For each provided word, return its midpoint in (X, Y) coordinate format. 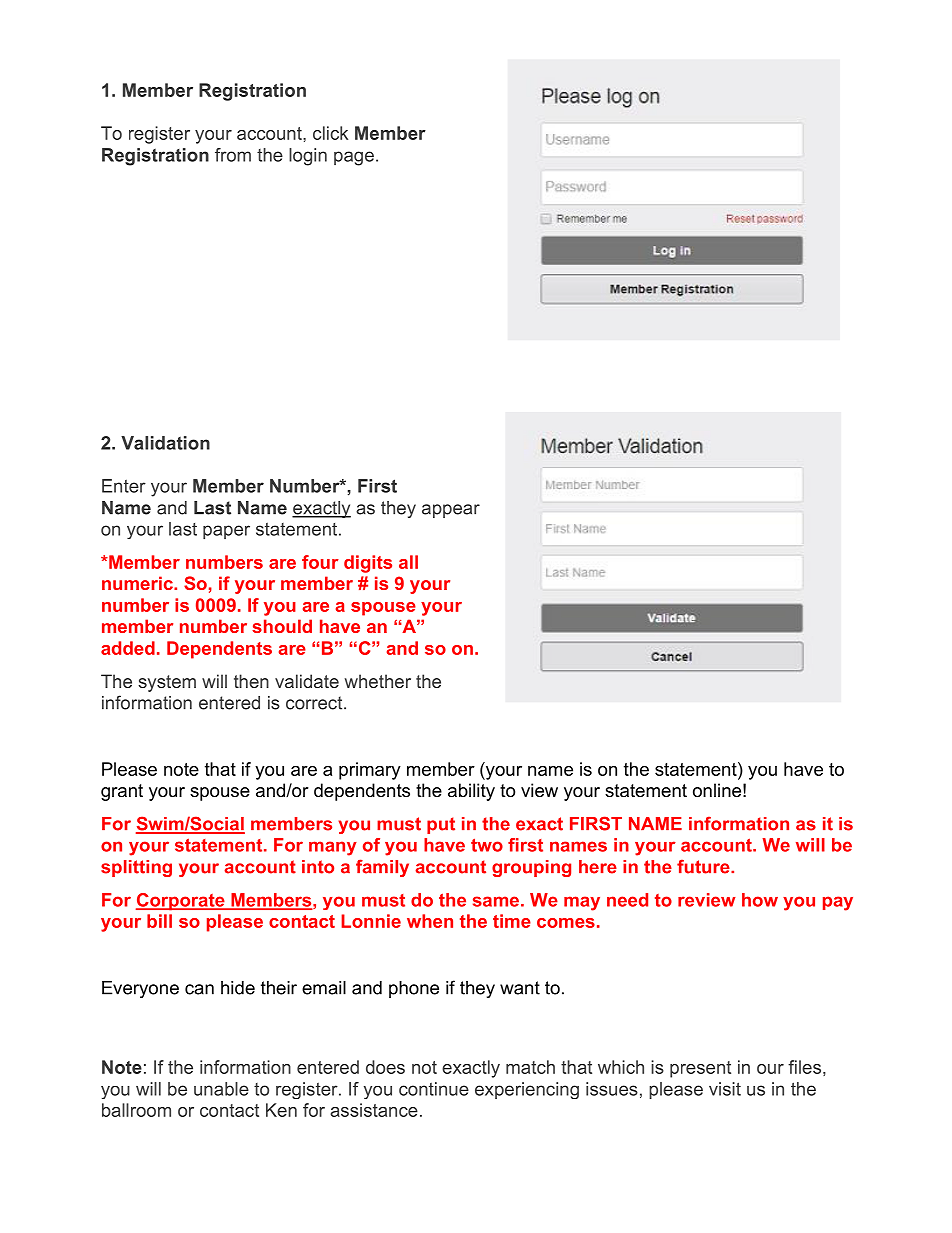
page (354, 158)
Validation (165, 443)
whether (378, 681)
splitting (136, 868)
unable (221, 1089)
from (233, 155)
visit (725, 1089)
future (704, 866)
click (330, 133)
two (487, 845)
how (760, 900)
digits (368, 564)
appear (451, 511)
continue (434, 1089)
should (282, 626)
